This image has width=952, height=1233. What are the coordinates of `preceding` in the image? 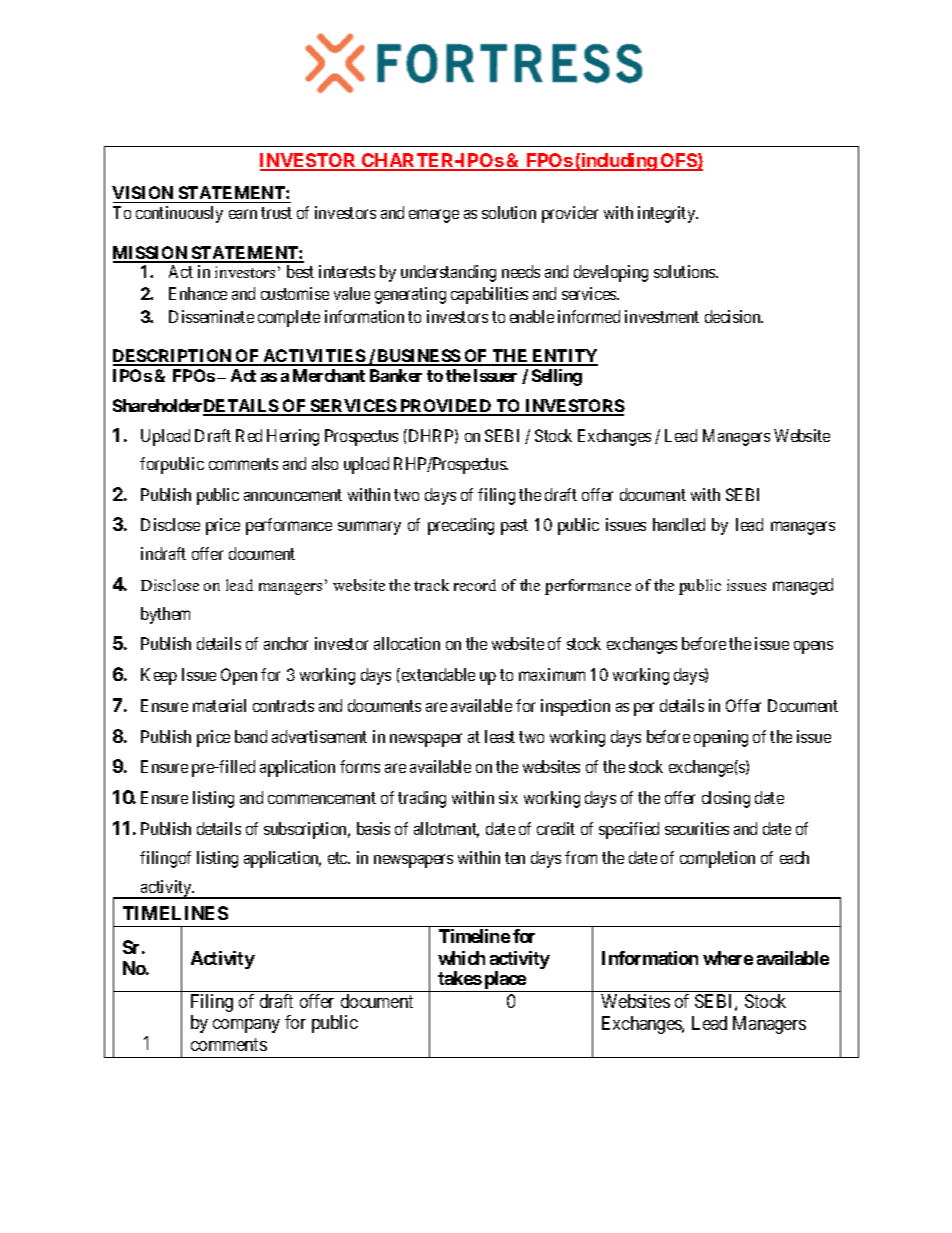 It's located at (461, 526).
